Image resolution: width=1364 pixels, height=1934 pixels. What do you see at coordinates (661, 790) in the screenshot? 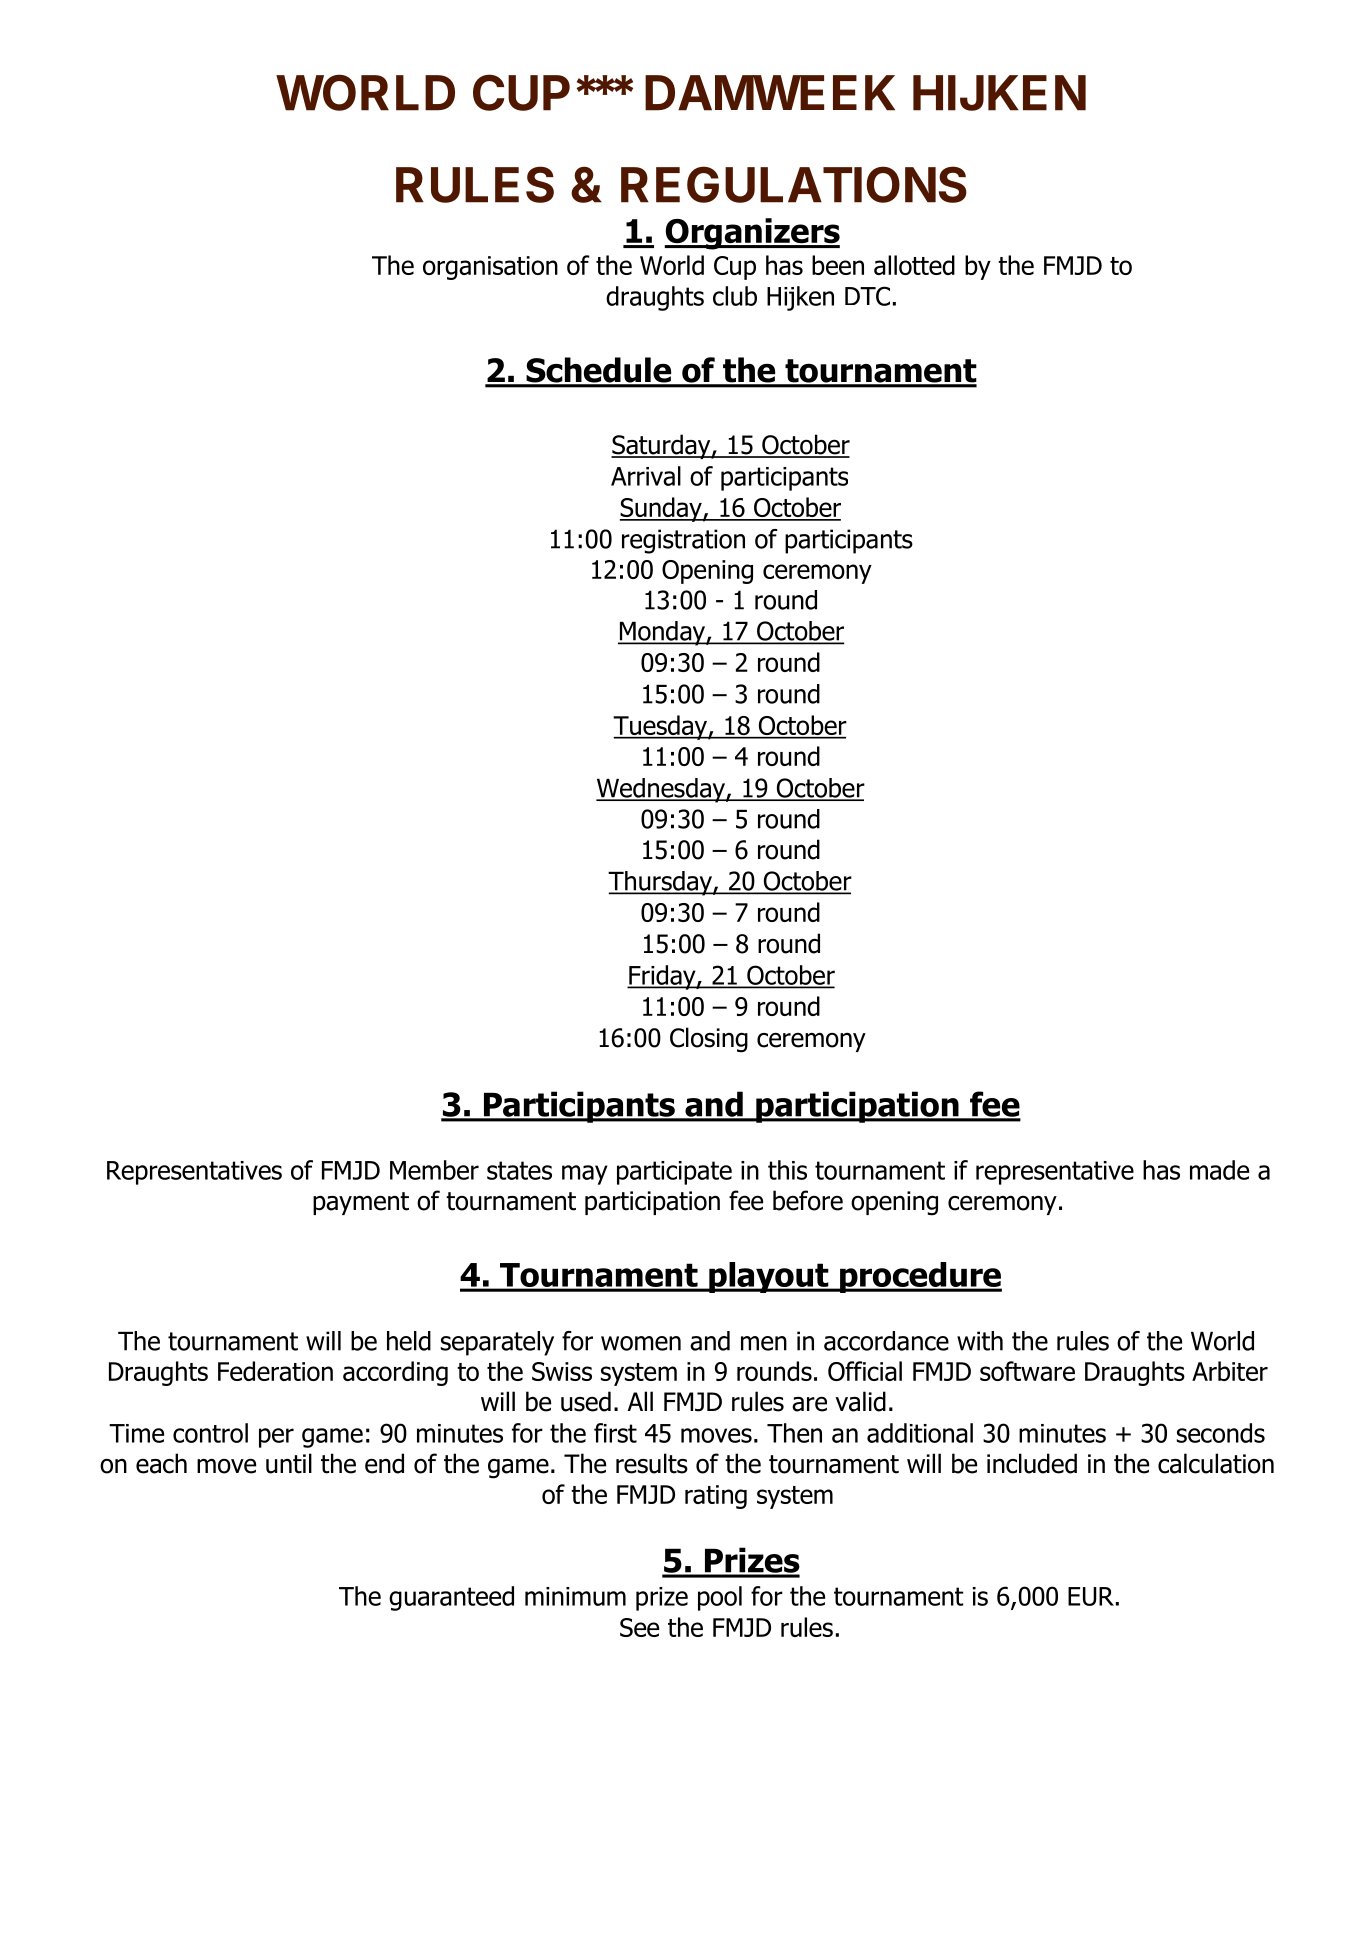
I see `Wednesday` at bounding box center [661, 790].
